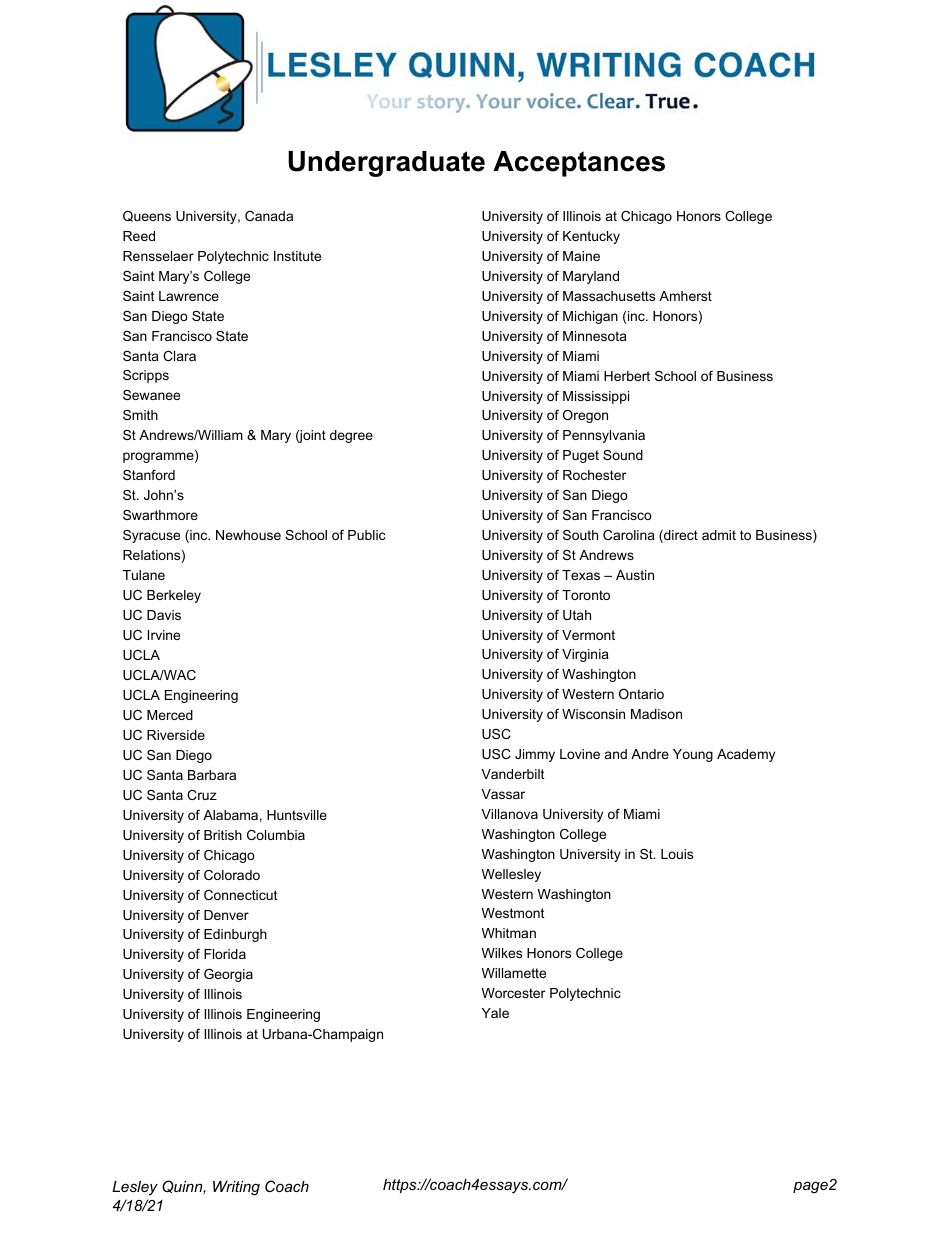  Describe the element at coordinates (680, 536) in the screenshot. I see `direct` at that location.
